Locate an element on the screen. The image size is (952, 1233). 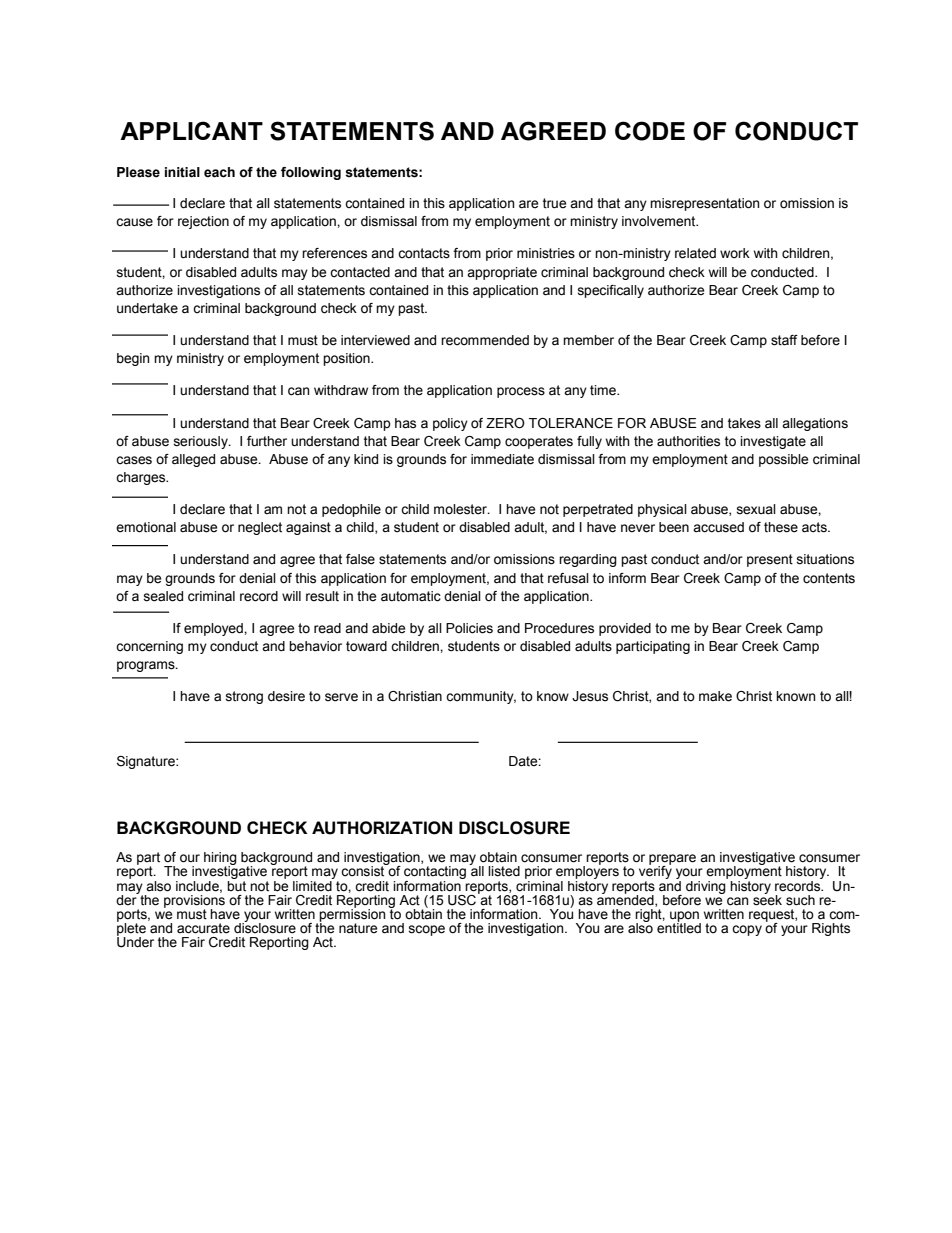
true is located at coordinates (554, 203).
